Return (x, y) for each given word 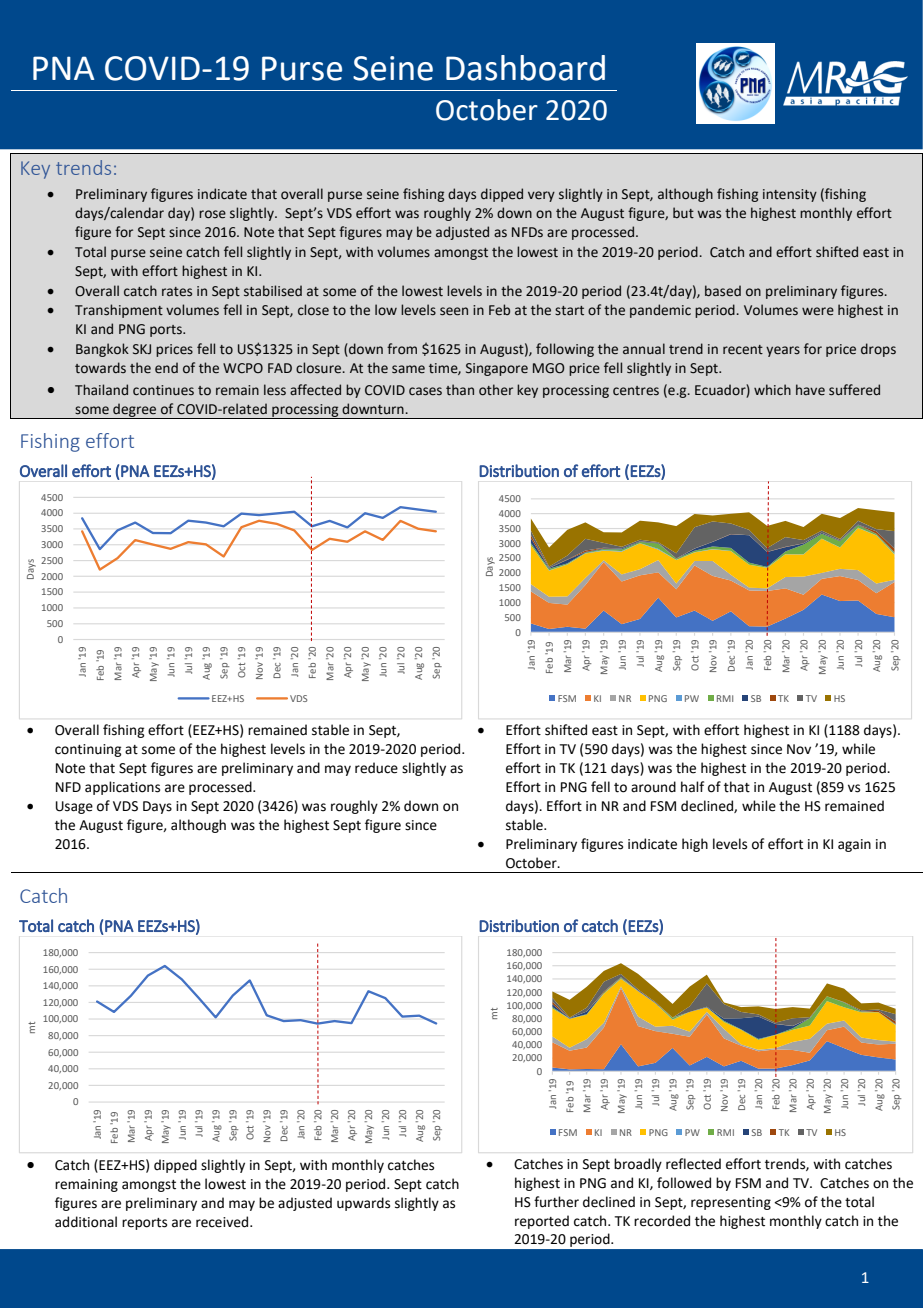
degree (135, 411)
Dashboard (525, 68)
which (772, 390)
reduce (376, 768)
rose (212, 214)
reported (542, 1222)
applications (122, 788)
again (854, 845)
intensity (790, 195)
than (460, 390)
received (223, 1222)
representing (731, 1203)
